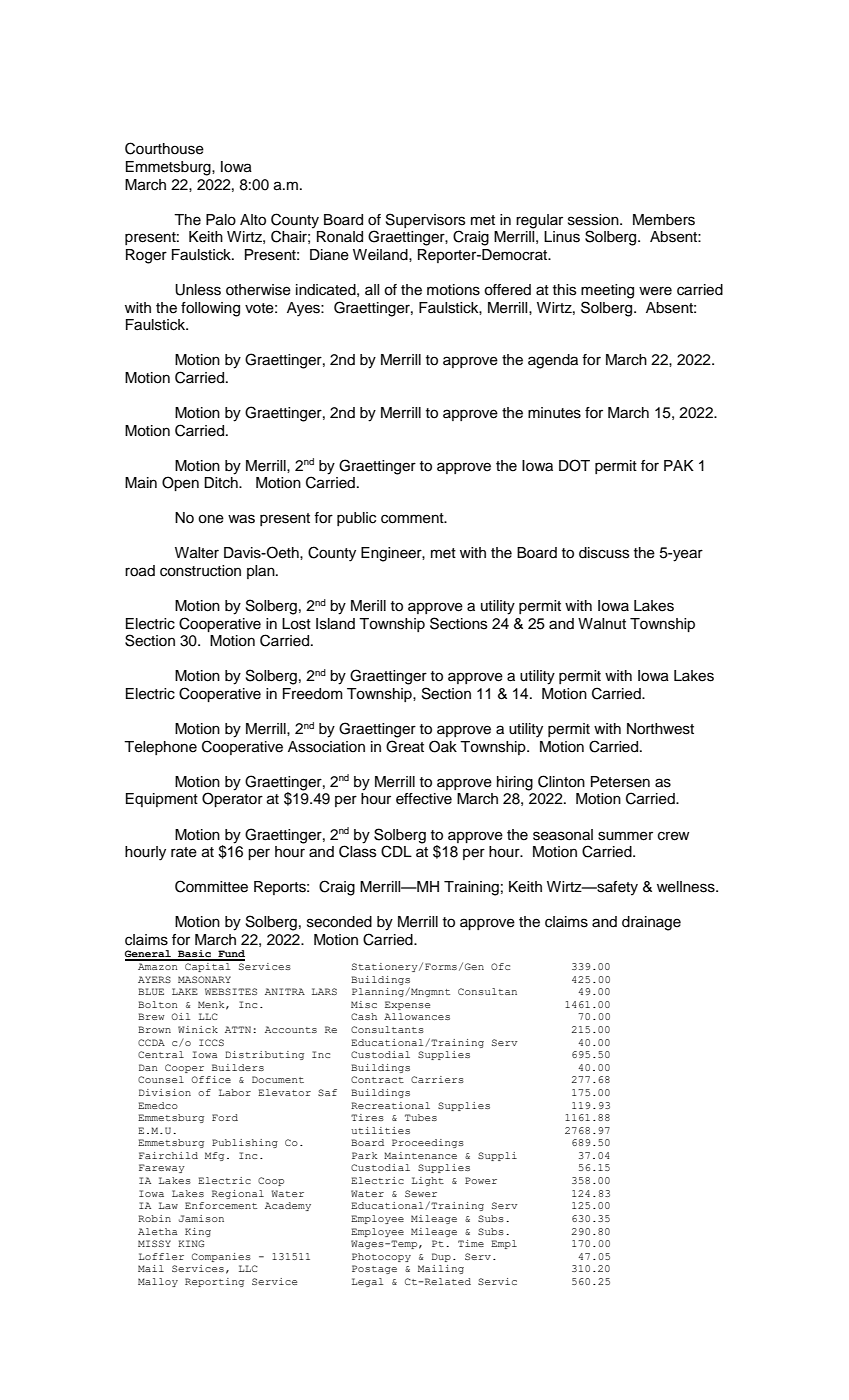 The width and height of the document is (849, 1400). What do you see at coordinates (221, 220) in the document?
I see `Palo` at bounding box center [221, 220].
